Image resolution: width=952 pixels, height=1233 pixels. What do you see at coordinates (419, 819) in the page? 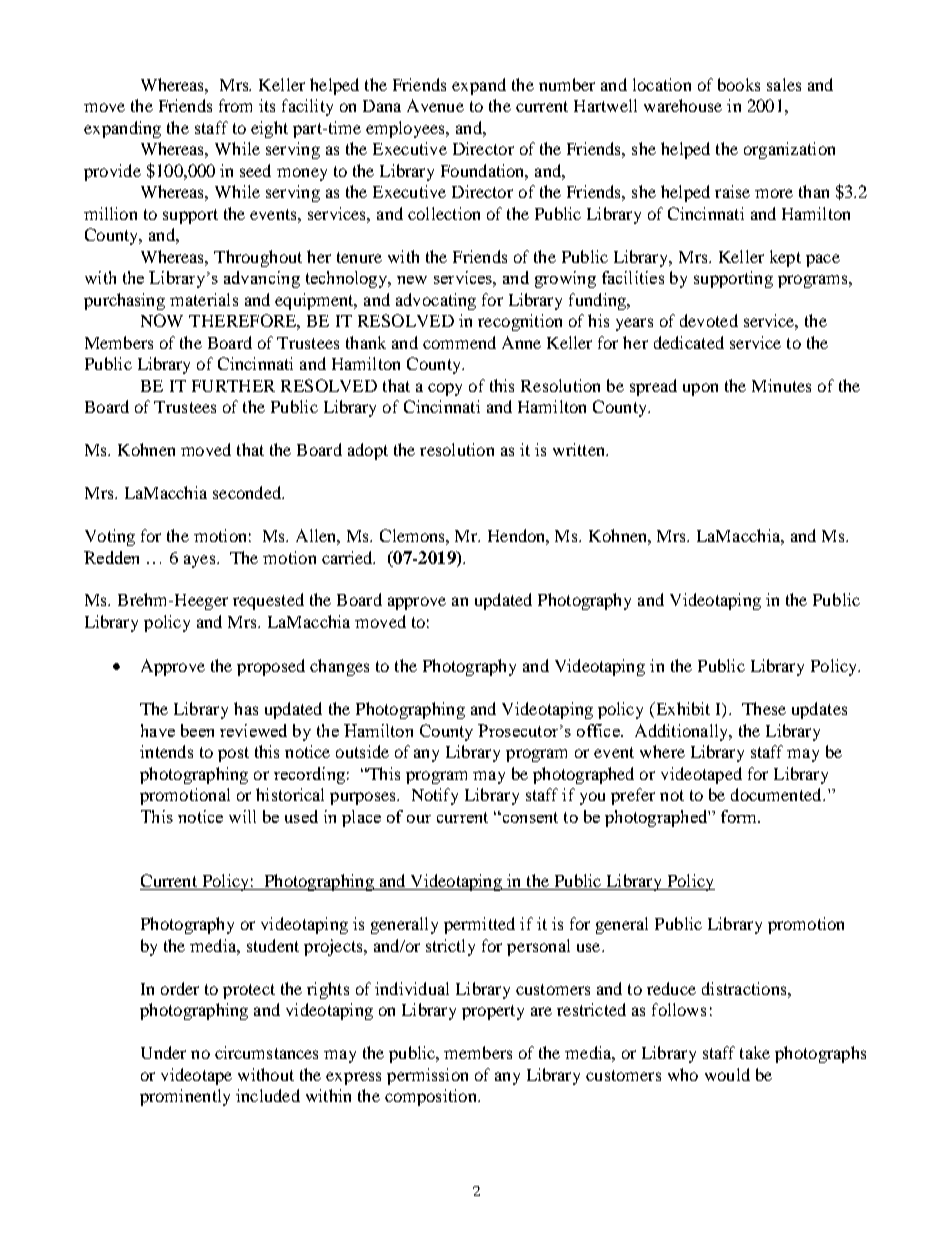
I see `our` at bounding box center [419, 819].
